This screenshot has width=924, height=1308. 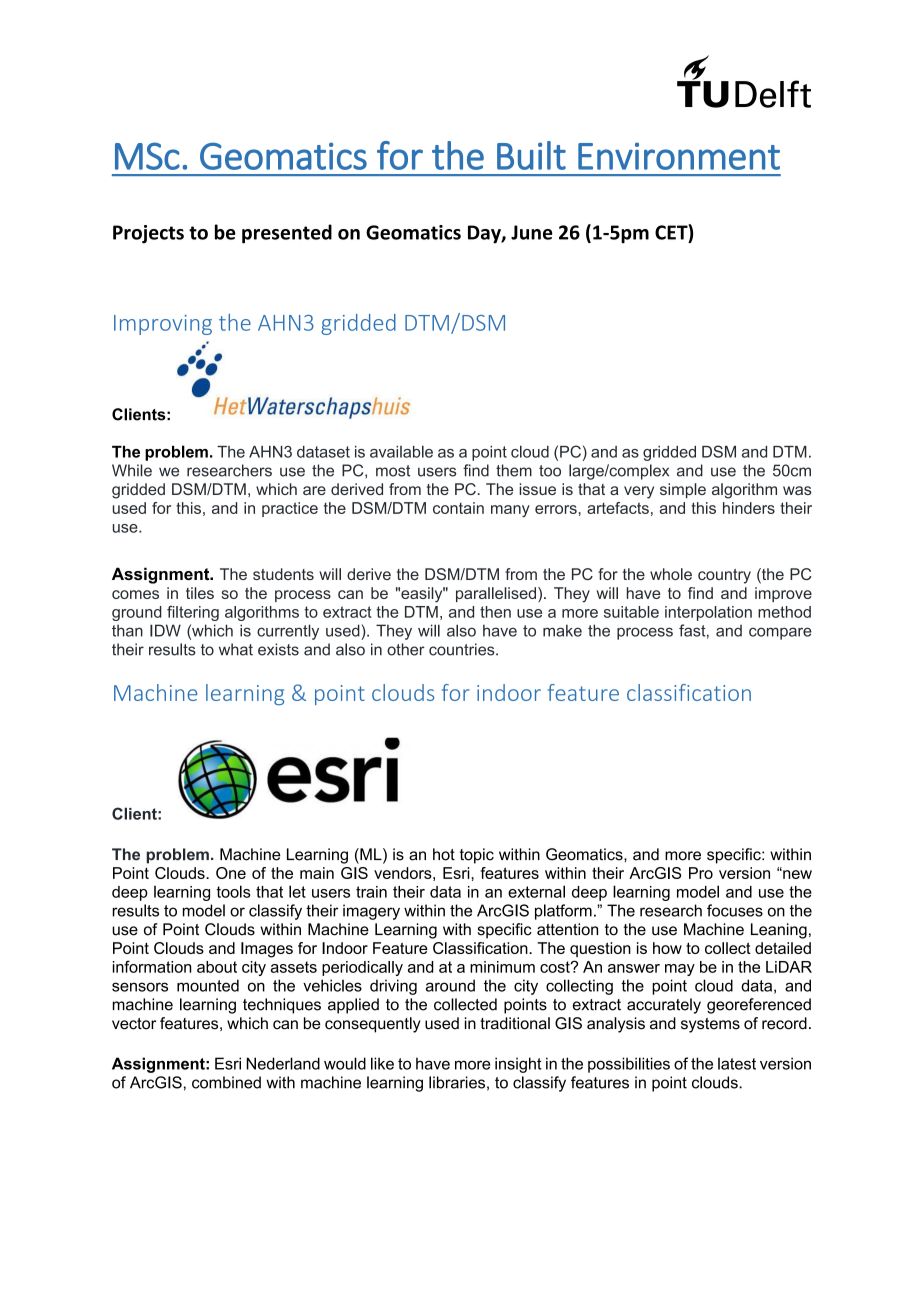 I want to click on Projects, so click(x=148, y=234).
